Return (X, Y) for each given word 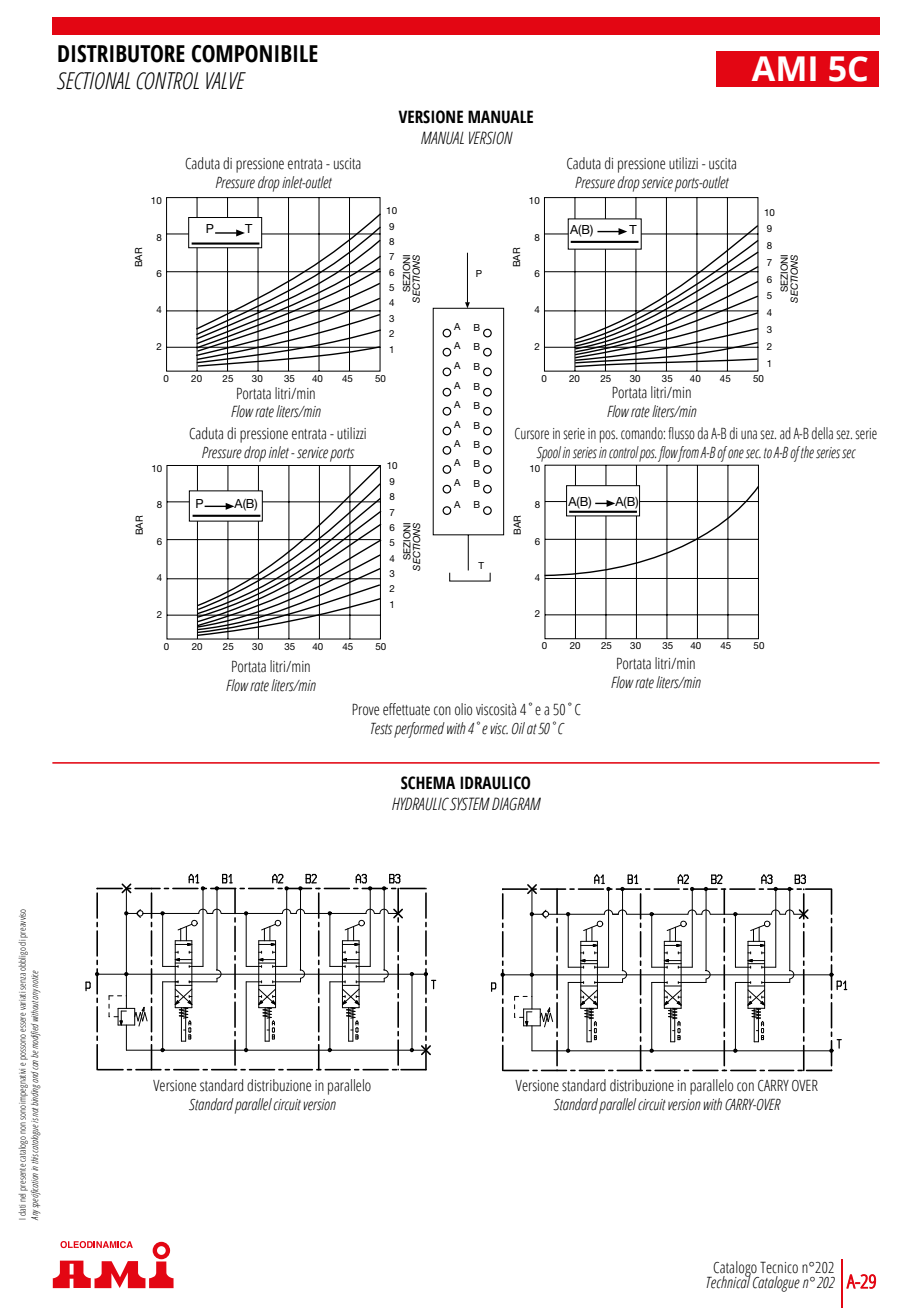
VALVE (226, 80)
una (749, 435)
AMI (784, 68)
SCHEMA (428, 783)
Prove (365, 710)
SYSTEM (470, 804)
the (807, 452)
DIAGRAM (516, 804)
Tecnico (779, 1267)
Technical (728, 1281)
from (687, 454)
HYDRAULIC (420, 804)
